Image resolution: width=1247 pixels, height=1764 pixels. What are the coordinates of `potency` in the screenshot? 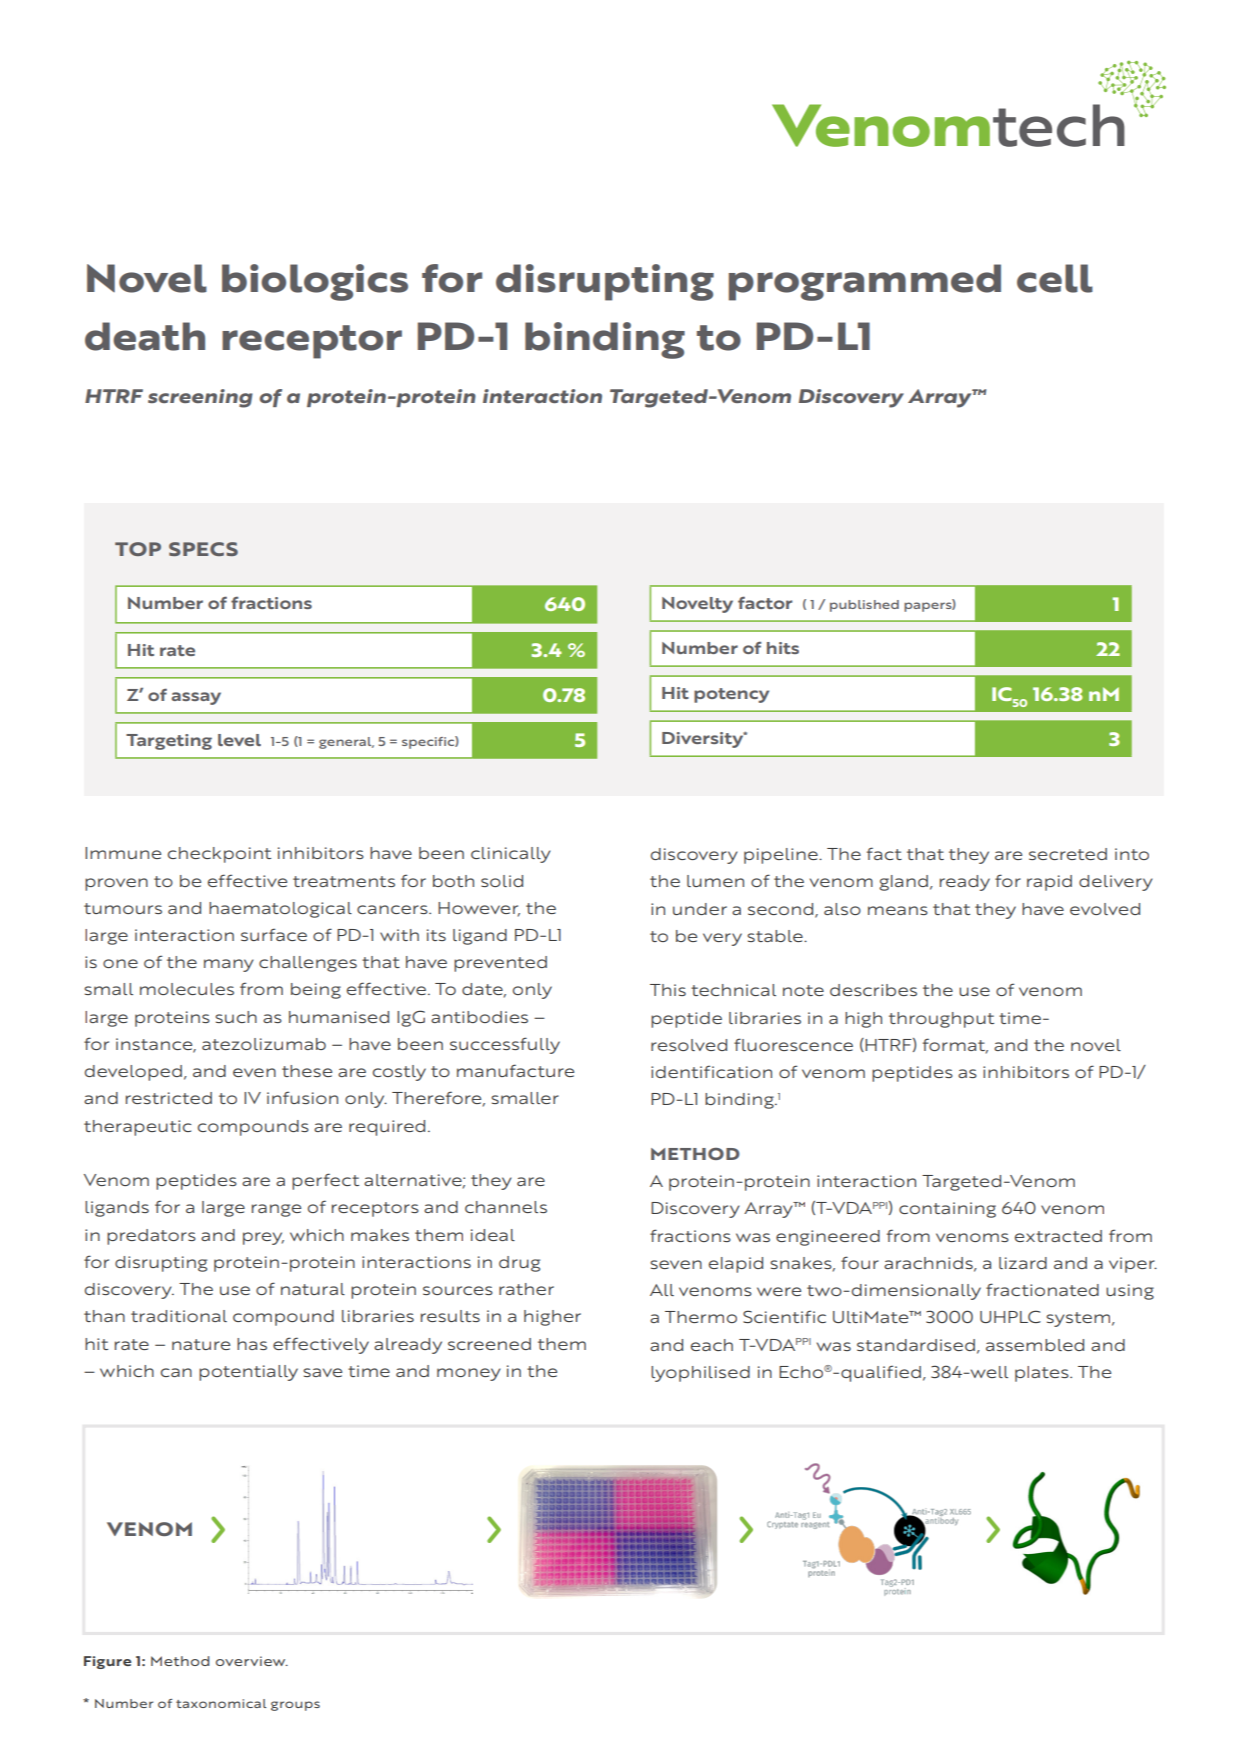 It's located at (731, 695).
